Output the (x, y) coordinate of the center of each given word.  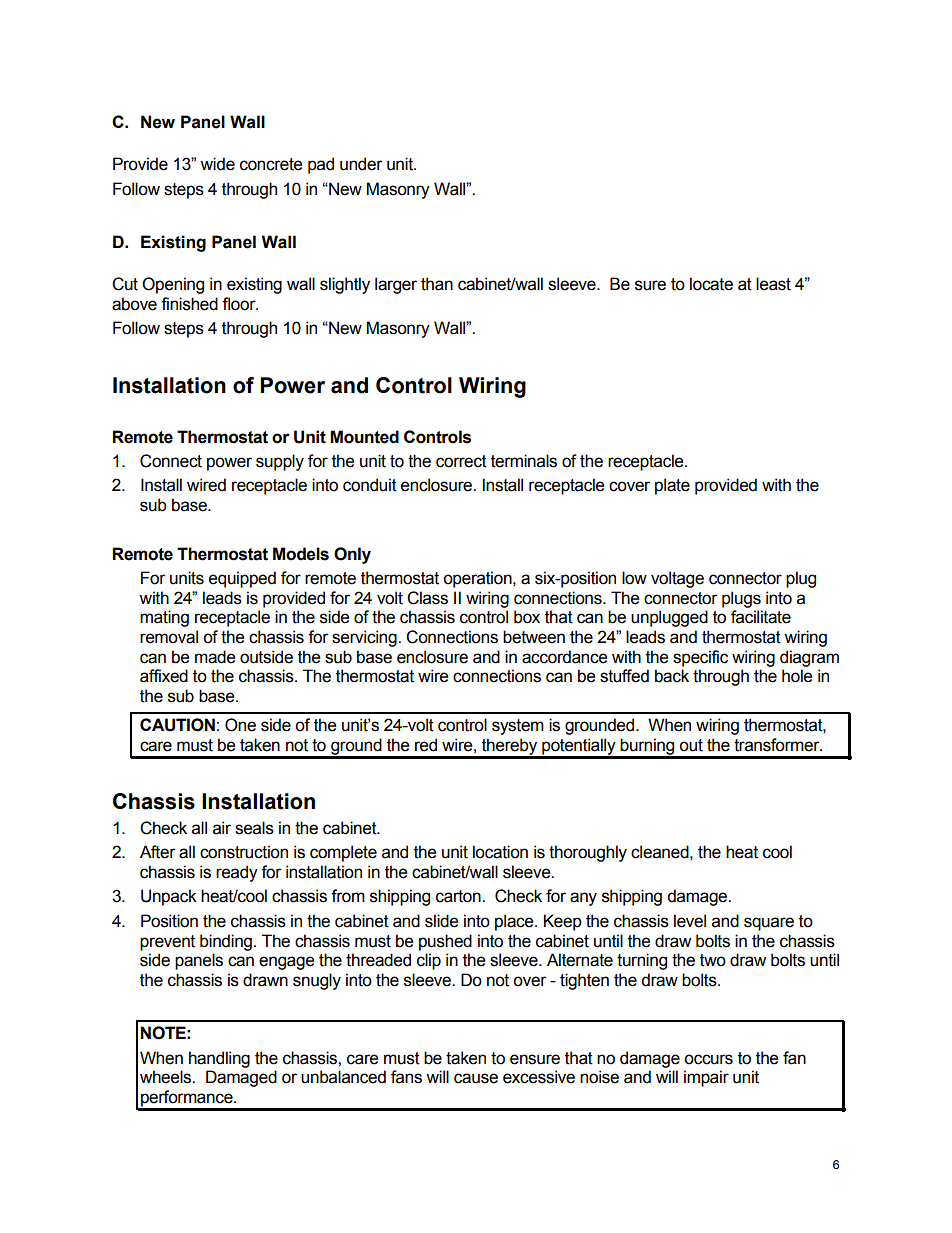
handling (219, 1059)
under (361, 164)
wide (217, 164)
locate (711, 284)
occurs (708, 1059)
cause (476, 1078)
